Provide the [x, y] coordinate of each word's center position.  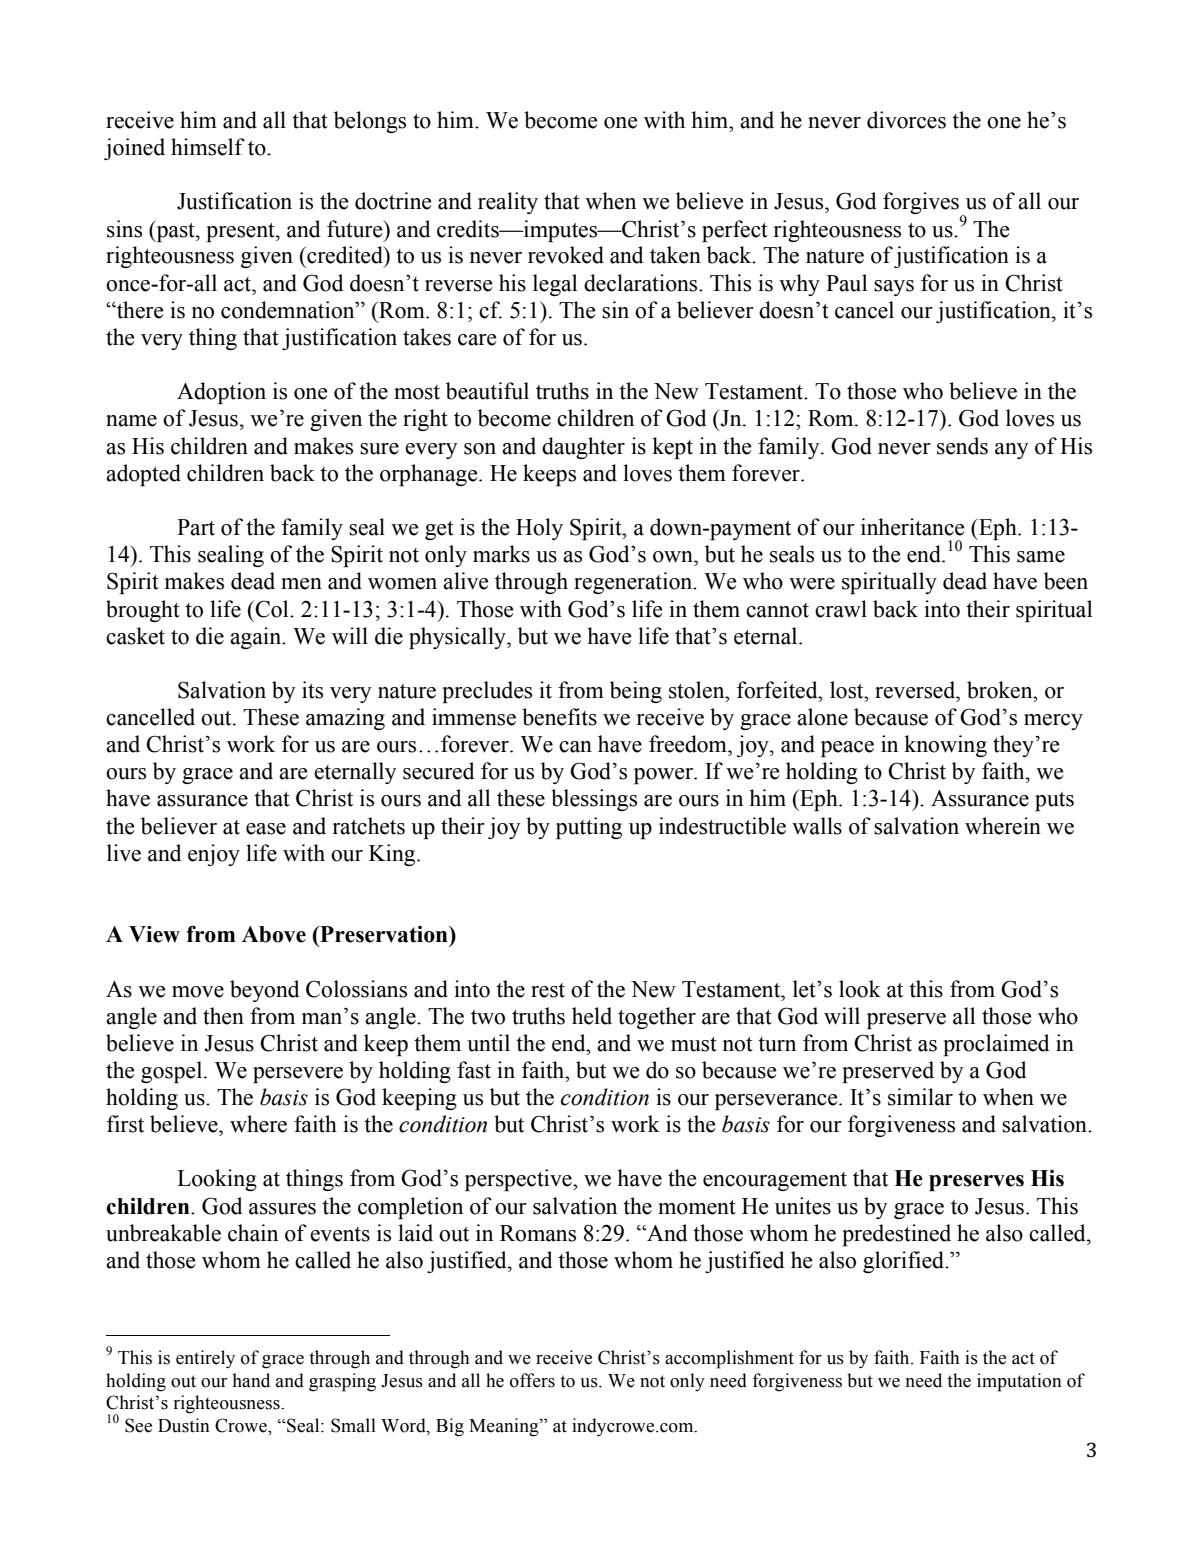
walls [817, 826]
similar [920, 1097]
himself [208, 147]
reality [508, 203]
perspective [519, 1180]
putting [589, 828]
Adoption [221, 393]
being [636, 692]
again [257, 638]
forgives [922, 204]
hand [251, 1380]
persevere [298, 1075]
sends [962, 446]
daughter [583, 448]
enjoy [214, 855]
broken [1001, 690]
